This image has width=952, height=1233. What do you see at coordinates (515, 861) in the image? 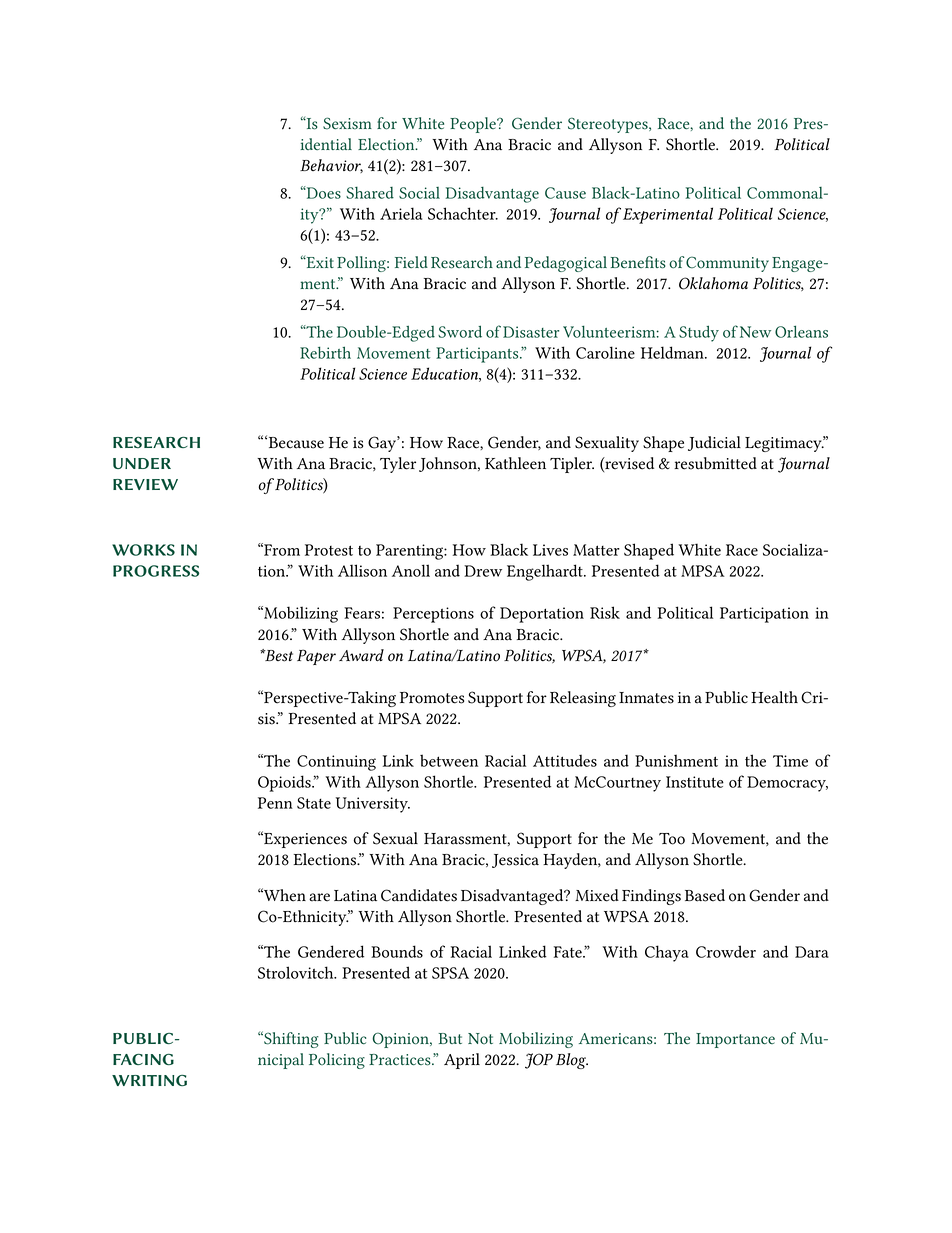
I see `Jessica` at bounding box center [515, 861].
